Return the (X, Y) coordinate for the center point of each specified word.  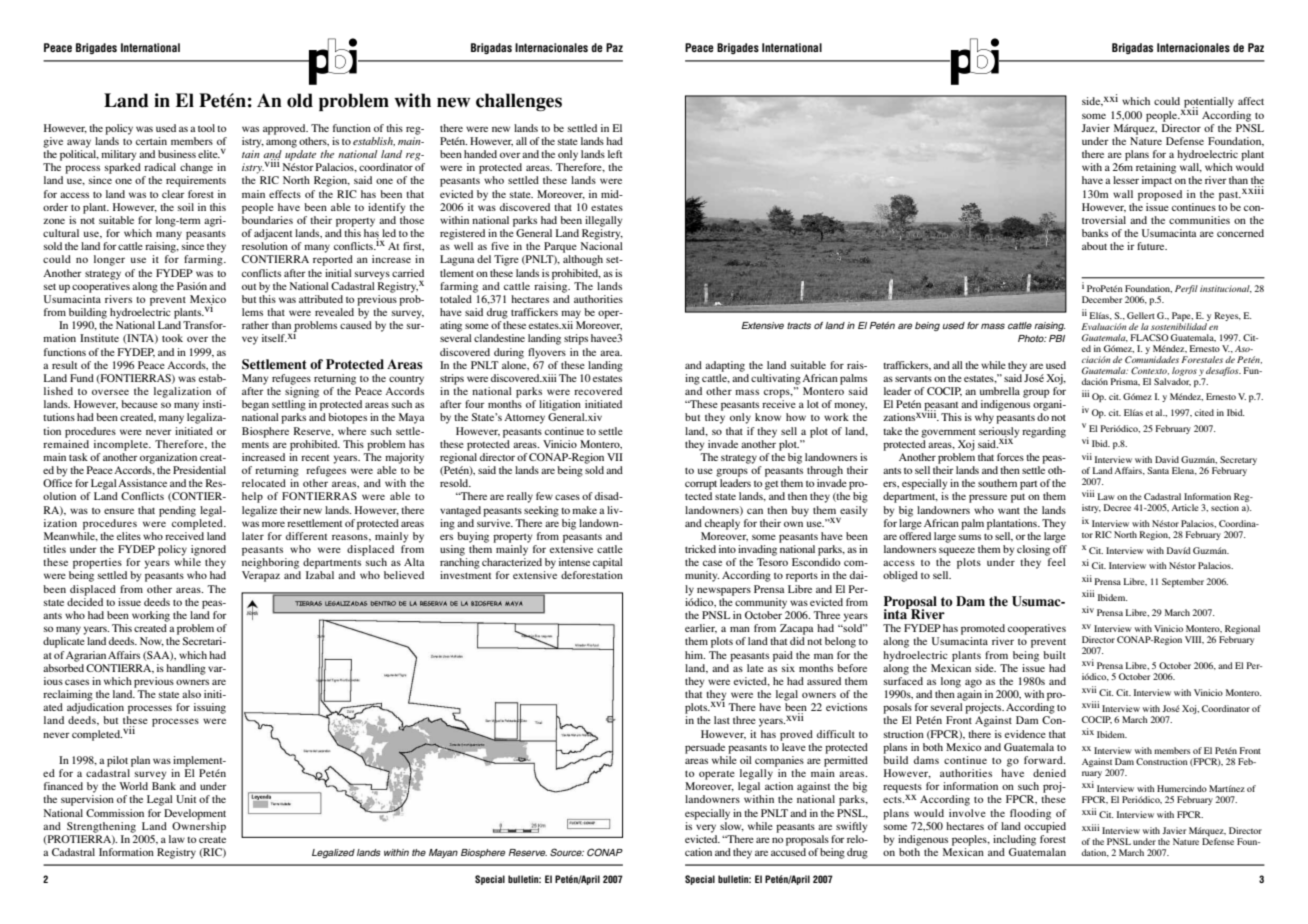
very (706, 828)
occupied (1045, 826)
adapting (725, 366)
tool (206, 128)
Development (195, 814)
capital (608, 563)
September (1183, 582)
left (615, 154)
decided (85, 602)
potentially (1209, 102)
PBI (1057, 338)
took (172, 338)
